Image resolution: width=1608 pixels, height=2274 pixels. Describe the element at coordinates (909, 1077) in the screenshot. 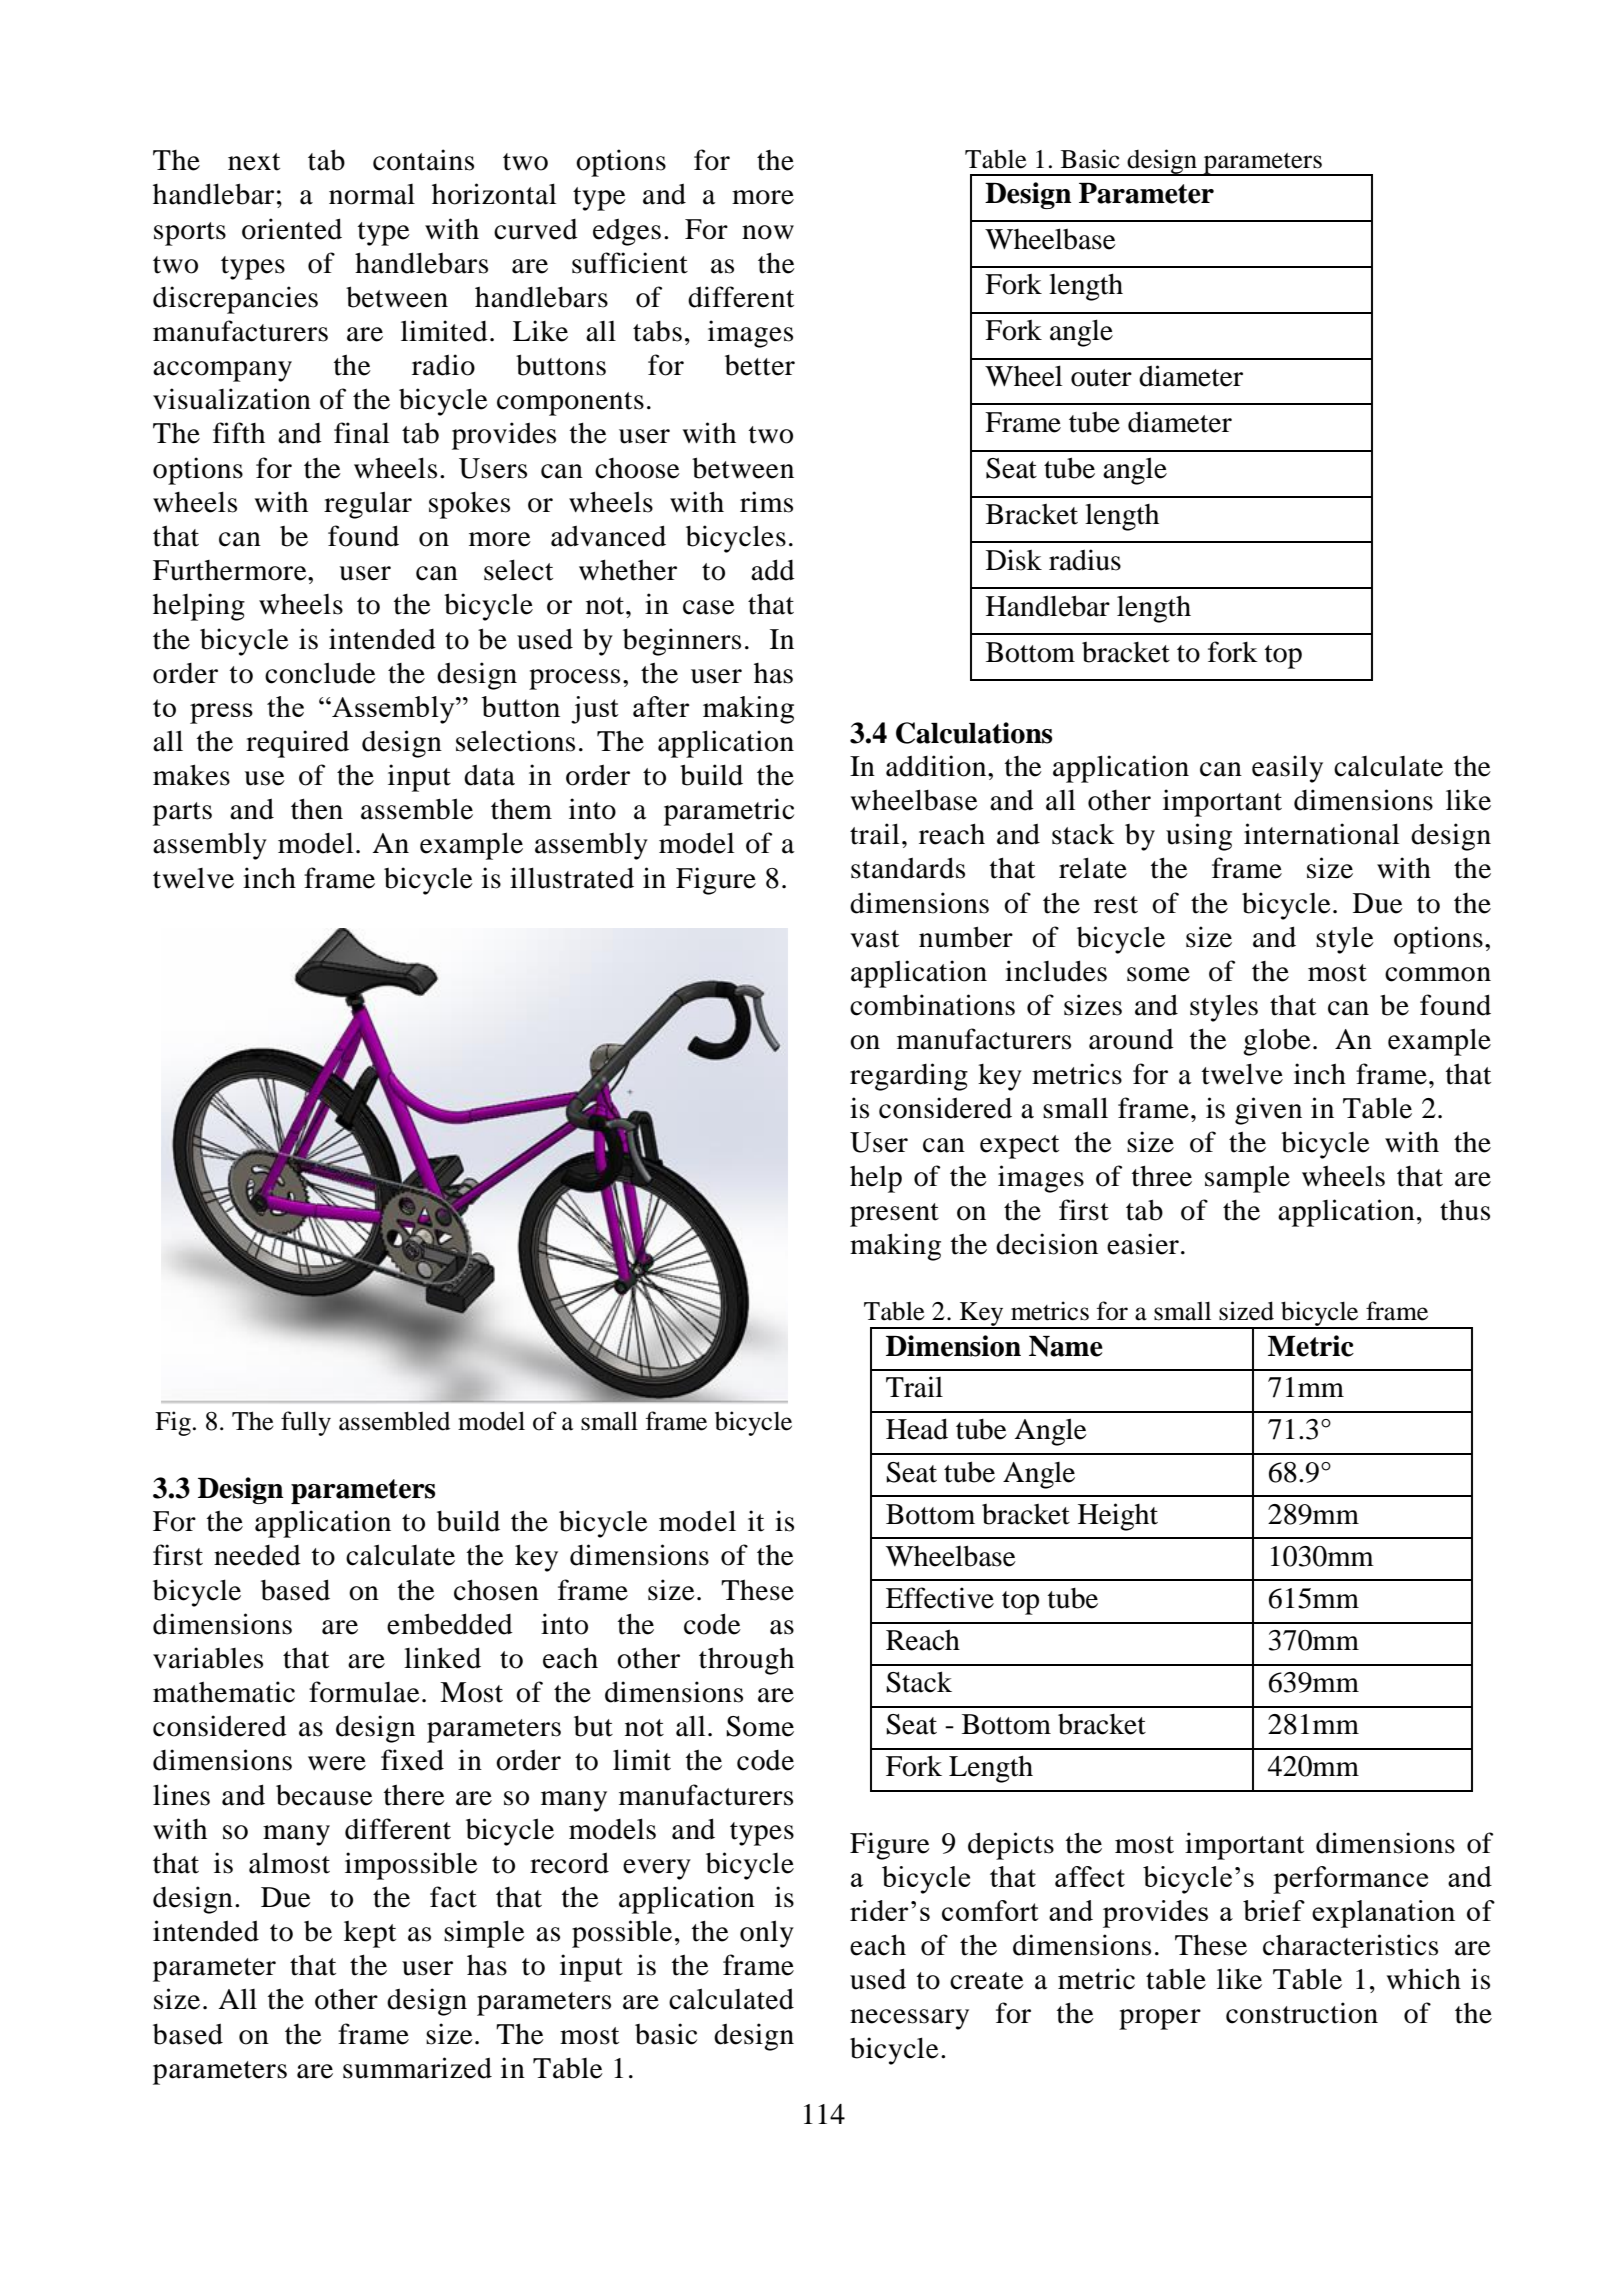

I see `regarding` at that location.
